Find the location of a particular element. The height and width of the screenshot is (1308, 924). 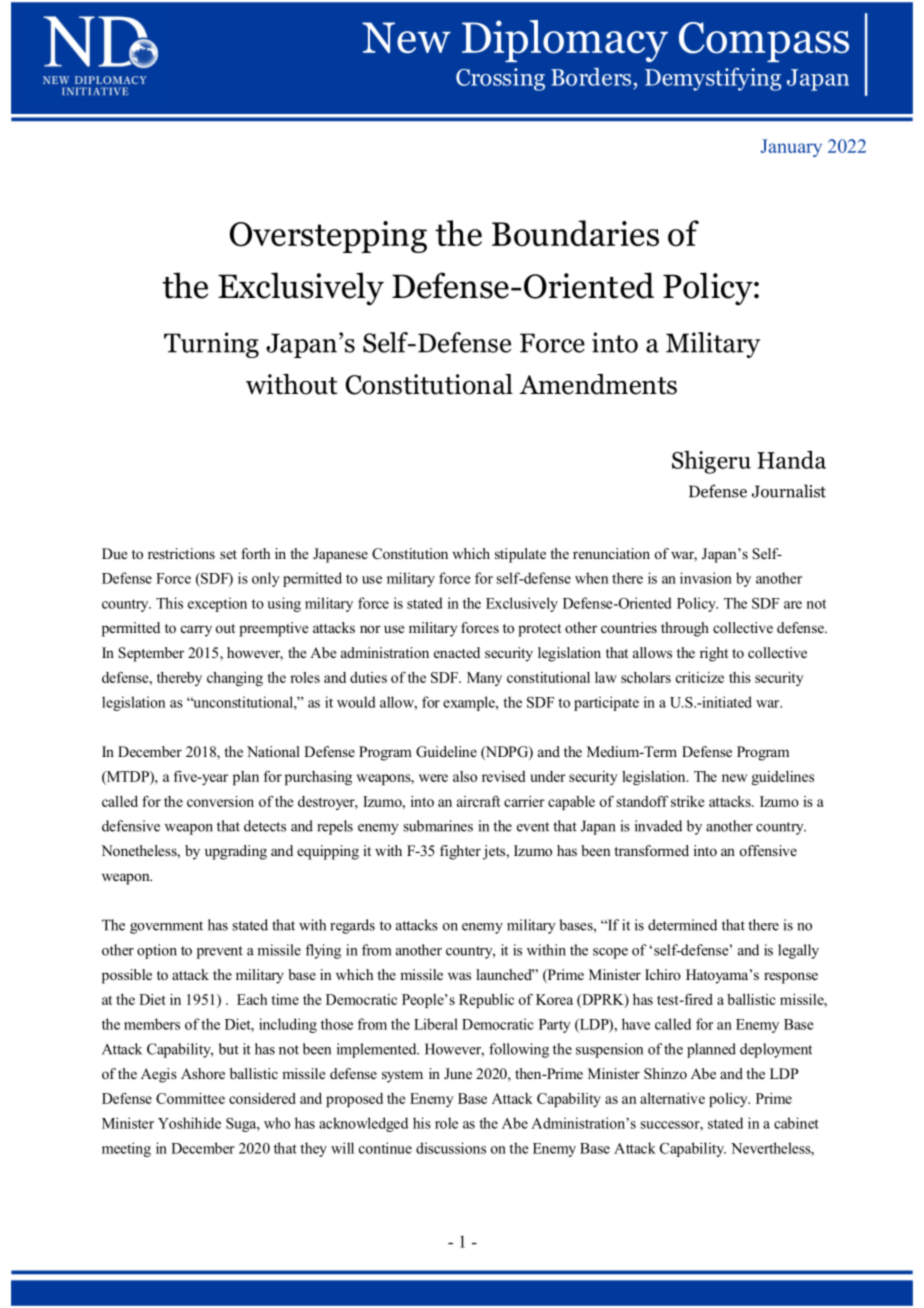

Many is located at coordinates (484, 679).
